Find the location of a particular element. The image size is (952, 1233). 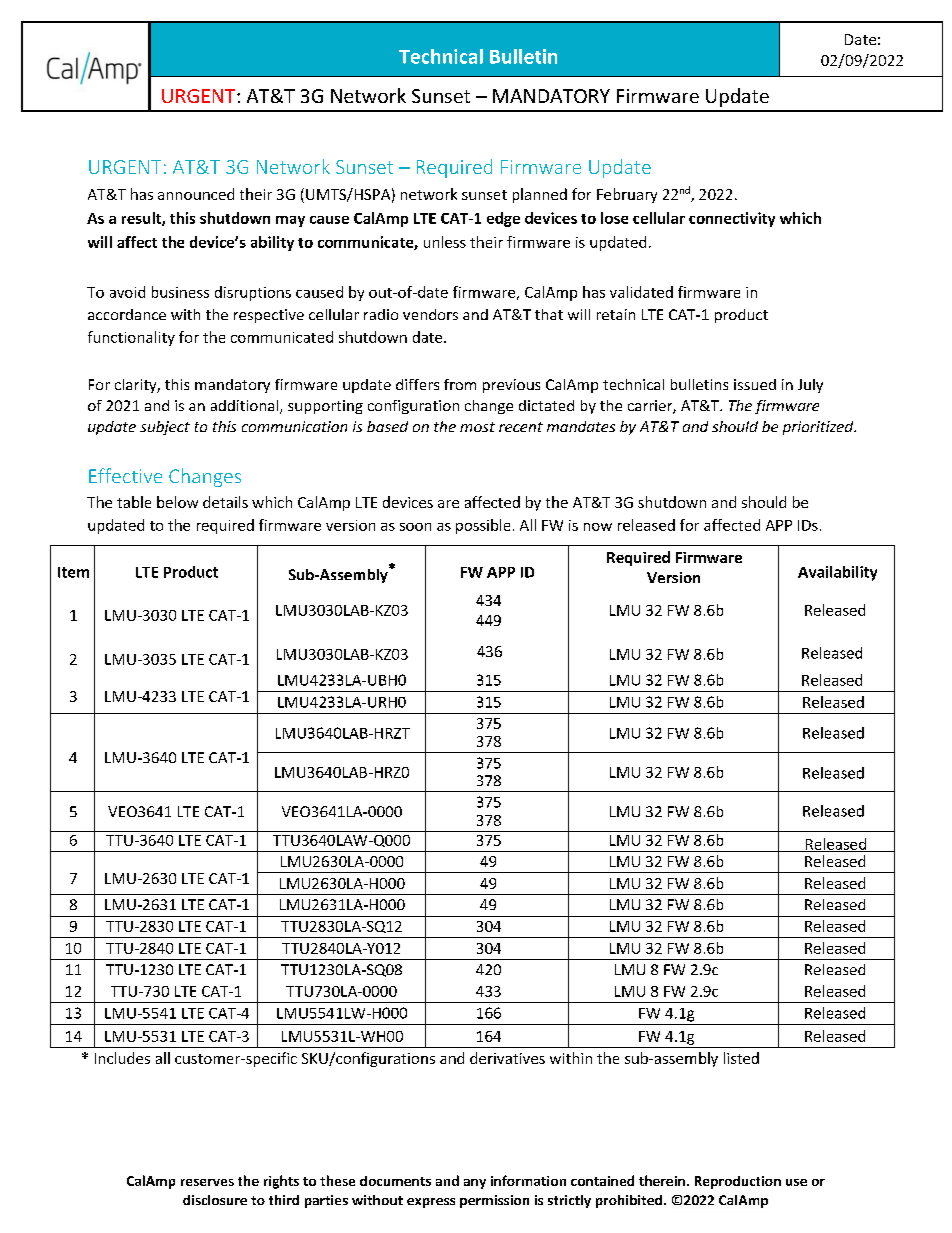

announced is located at coordinates (196, 194).
